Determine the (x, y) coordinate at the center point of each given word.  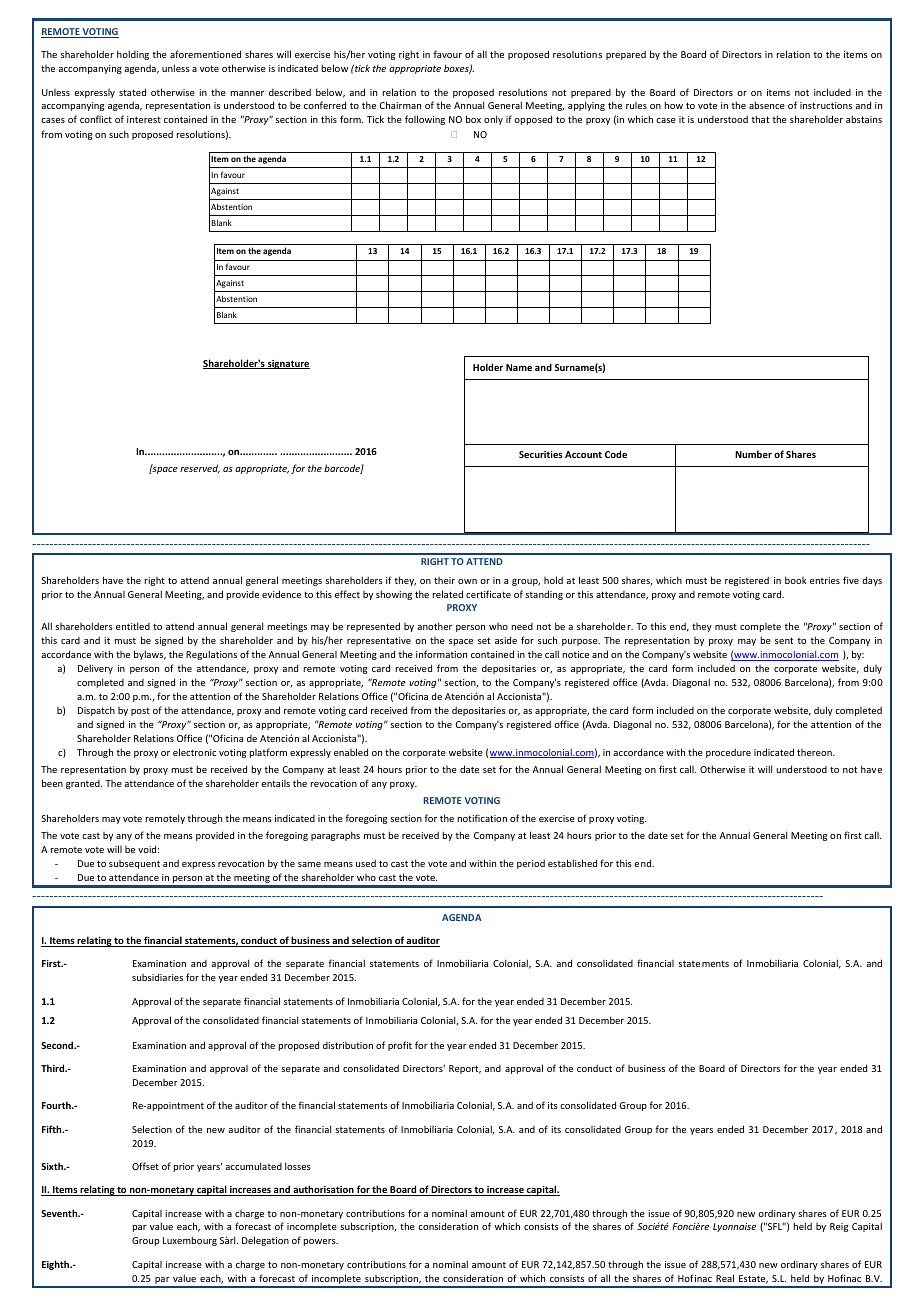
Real (725, 1278)
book (796, 580)
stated (132, 92)
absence (767, 105)
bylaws (150, 655)
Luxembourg (190, 1241)
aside (506, 640)
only (493, 120)
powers (321, 1242)
